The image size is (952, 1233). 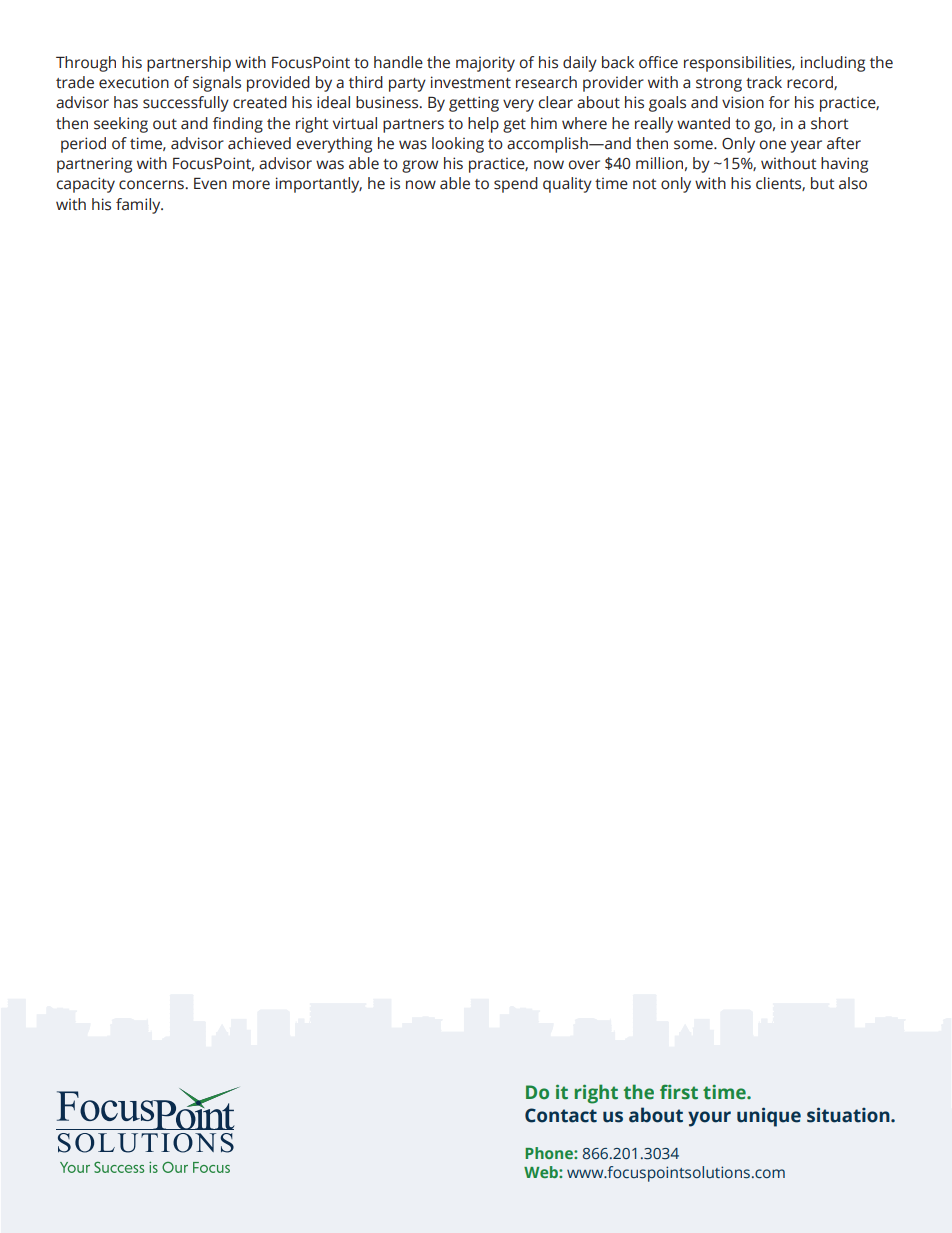 I want to click on track, so click(x=764, y=82).
